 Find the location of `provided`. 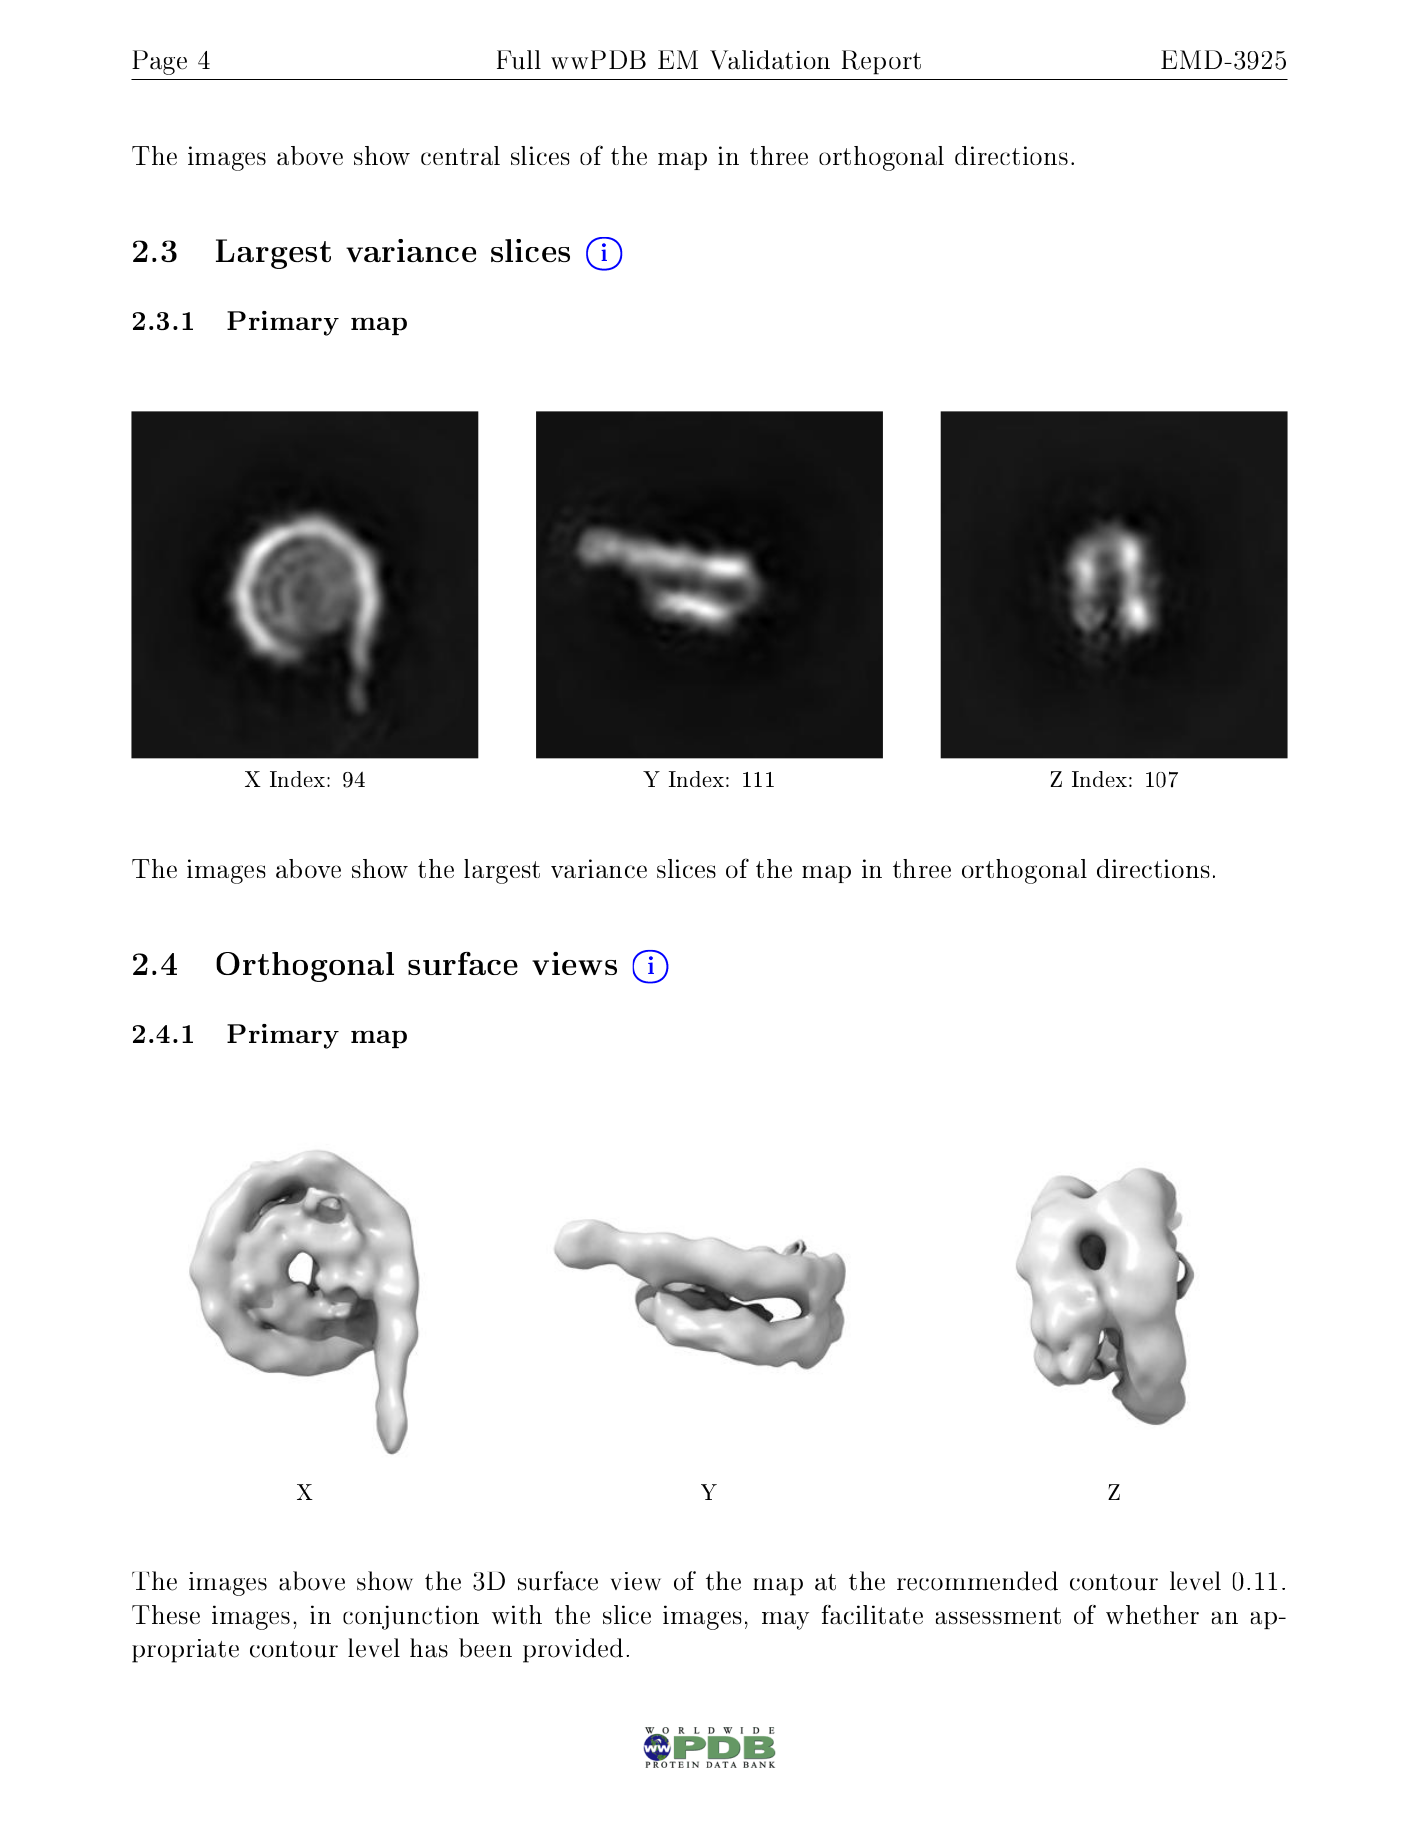

provided is located at coordinates (573, 1650).
